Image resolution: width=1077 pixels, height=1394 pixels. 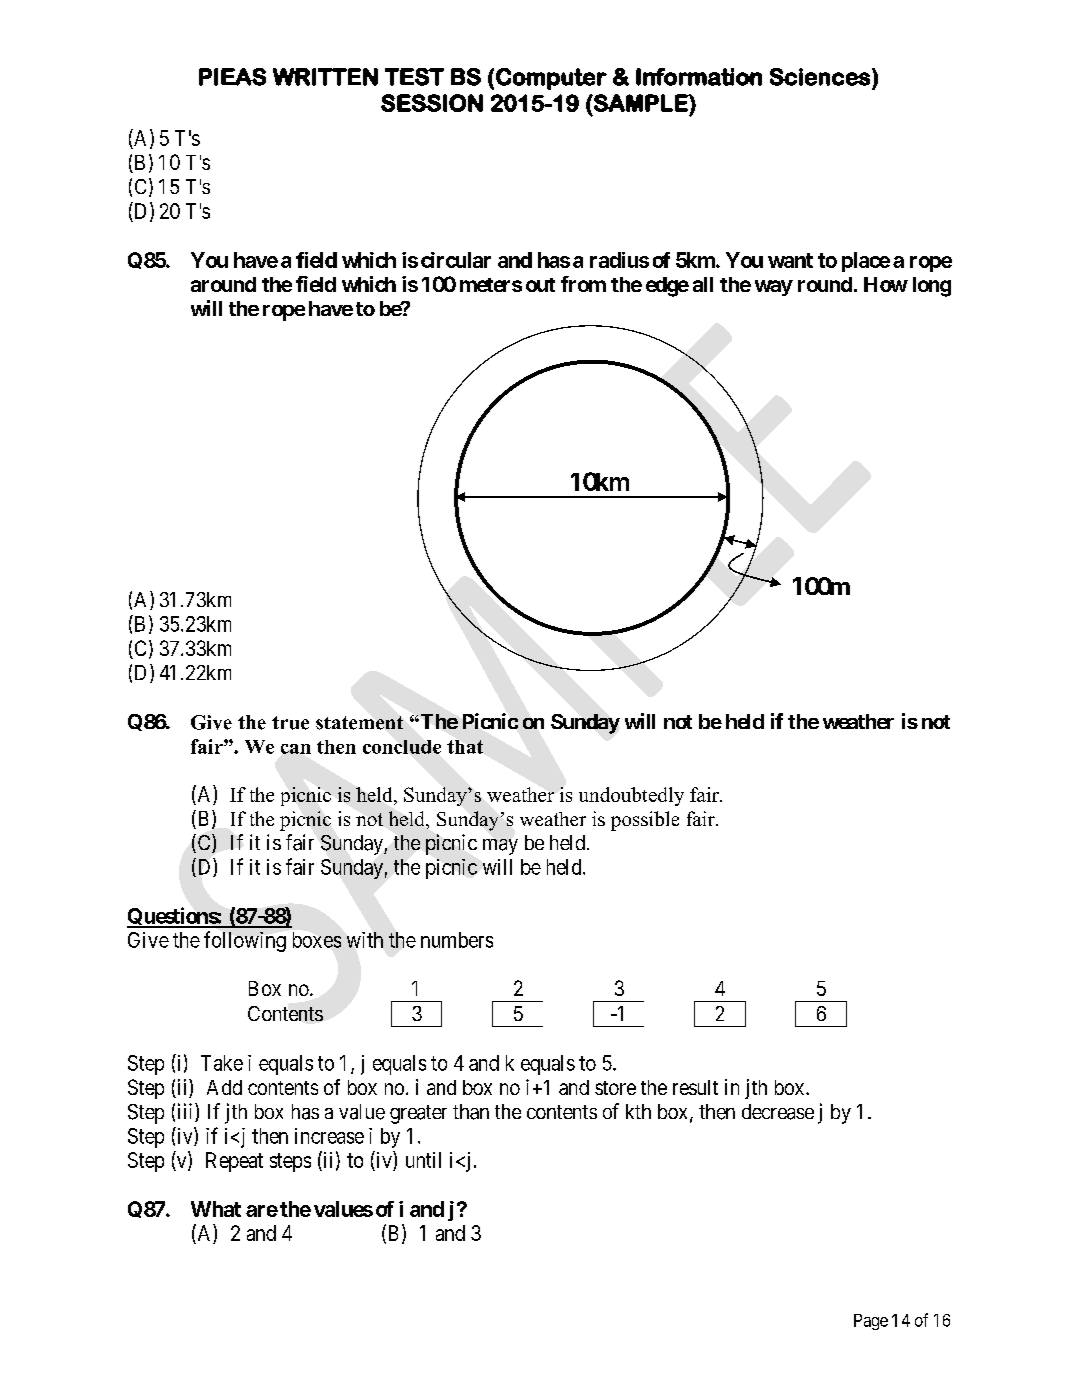 I want to click on WRITTEN, so click(x=325, y=77).
